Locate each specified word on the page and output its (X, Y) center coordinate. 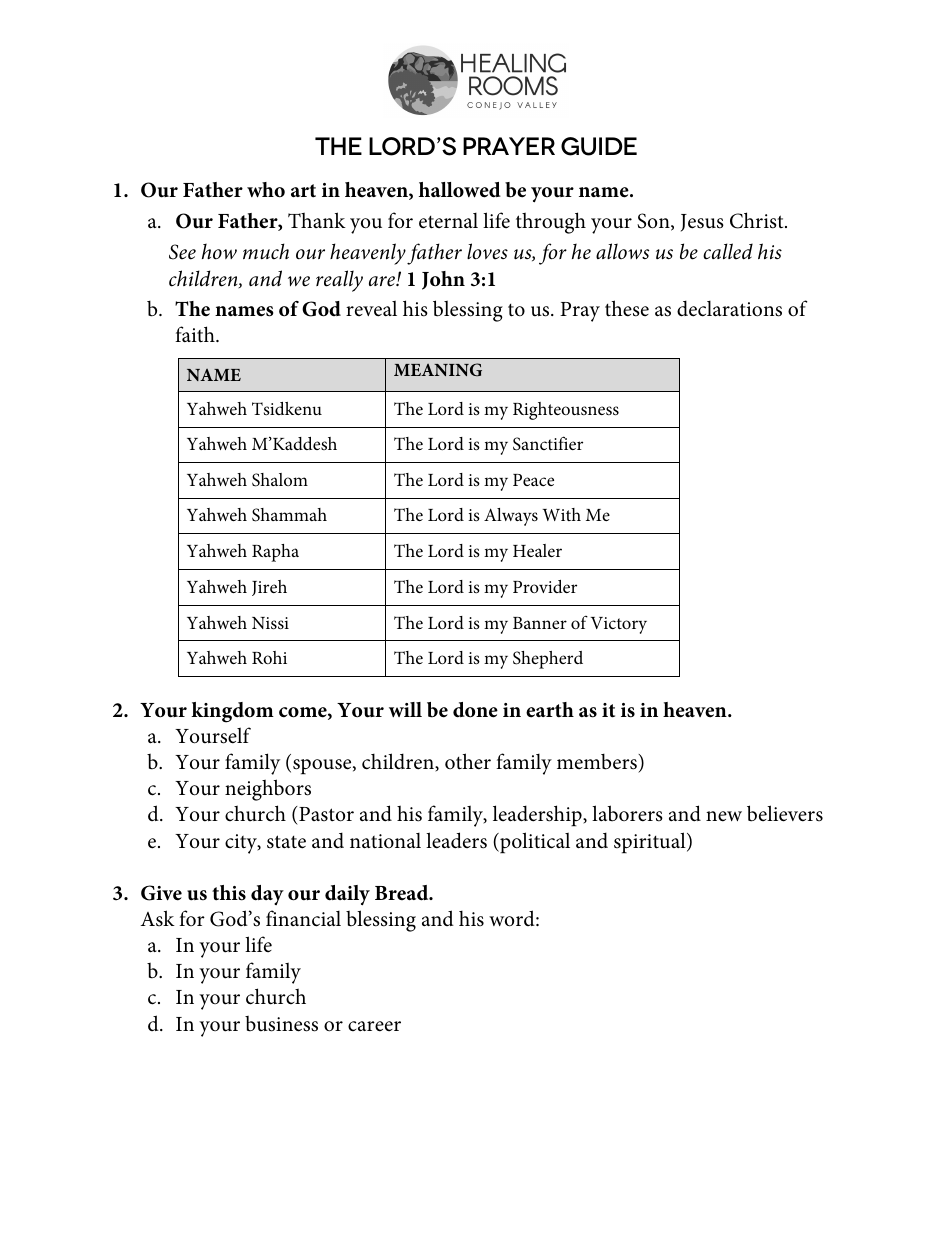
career (374, 1026)
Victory (619, 625)
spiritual (651, 843)
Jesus (702, 223)
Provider (545, 586)
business (281, 1024)
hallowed (460, 190)
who (266, 190)
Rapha (275, 553)
